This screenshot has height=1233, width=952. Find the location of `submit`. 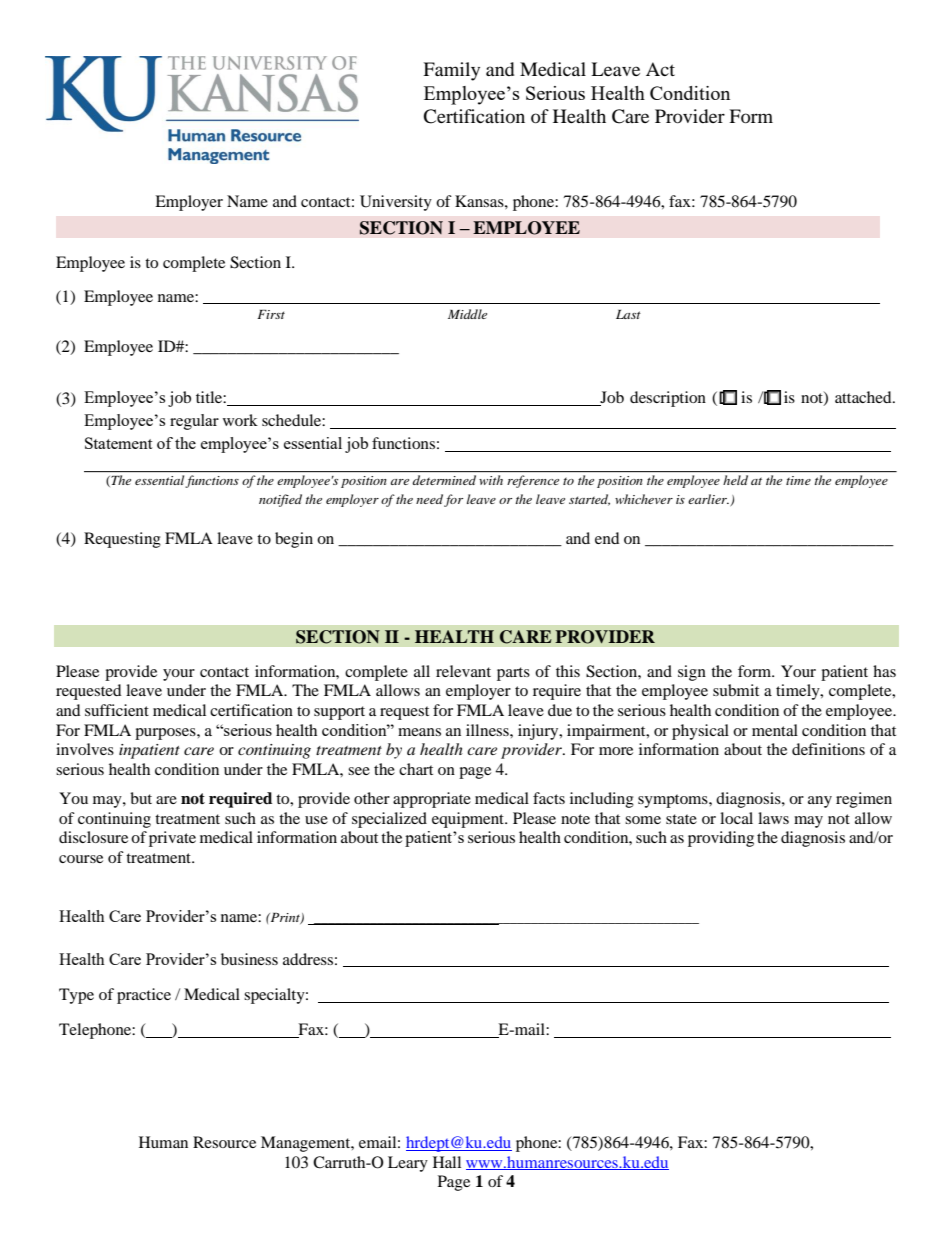

submit is located at coordinates (736, 690).
